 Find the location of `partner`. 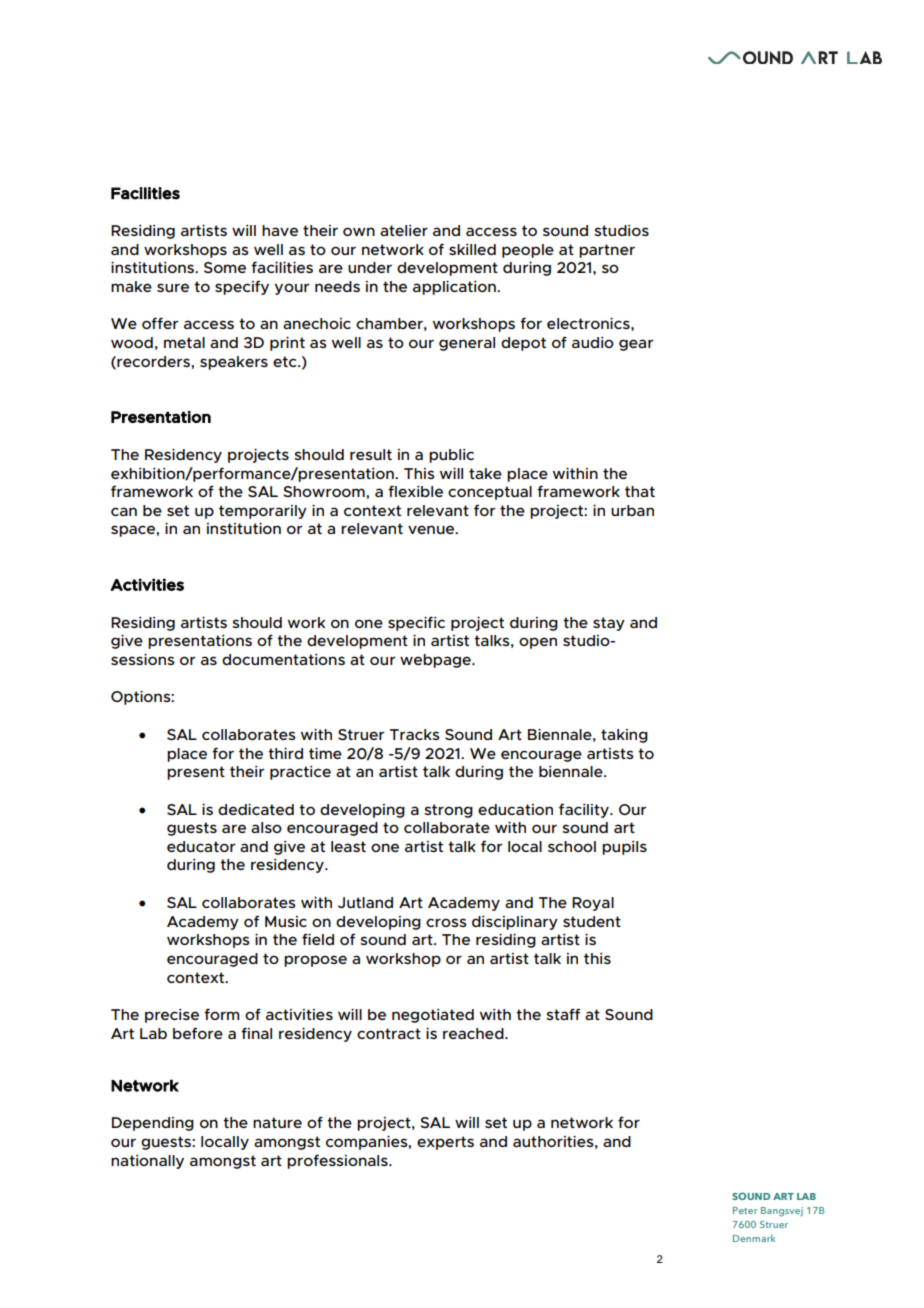

partner is located at coordinates (607, 251).
